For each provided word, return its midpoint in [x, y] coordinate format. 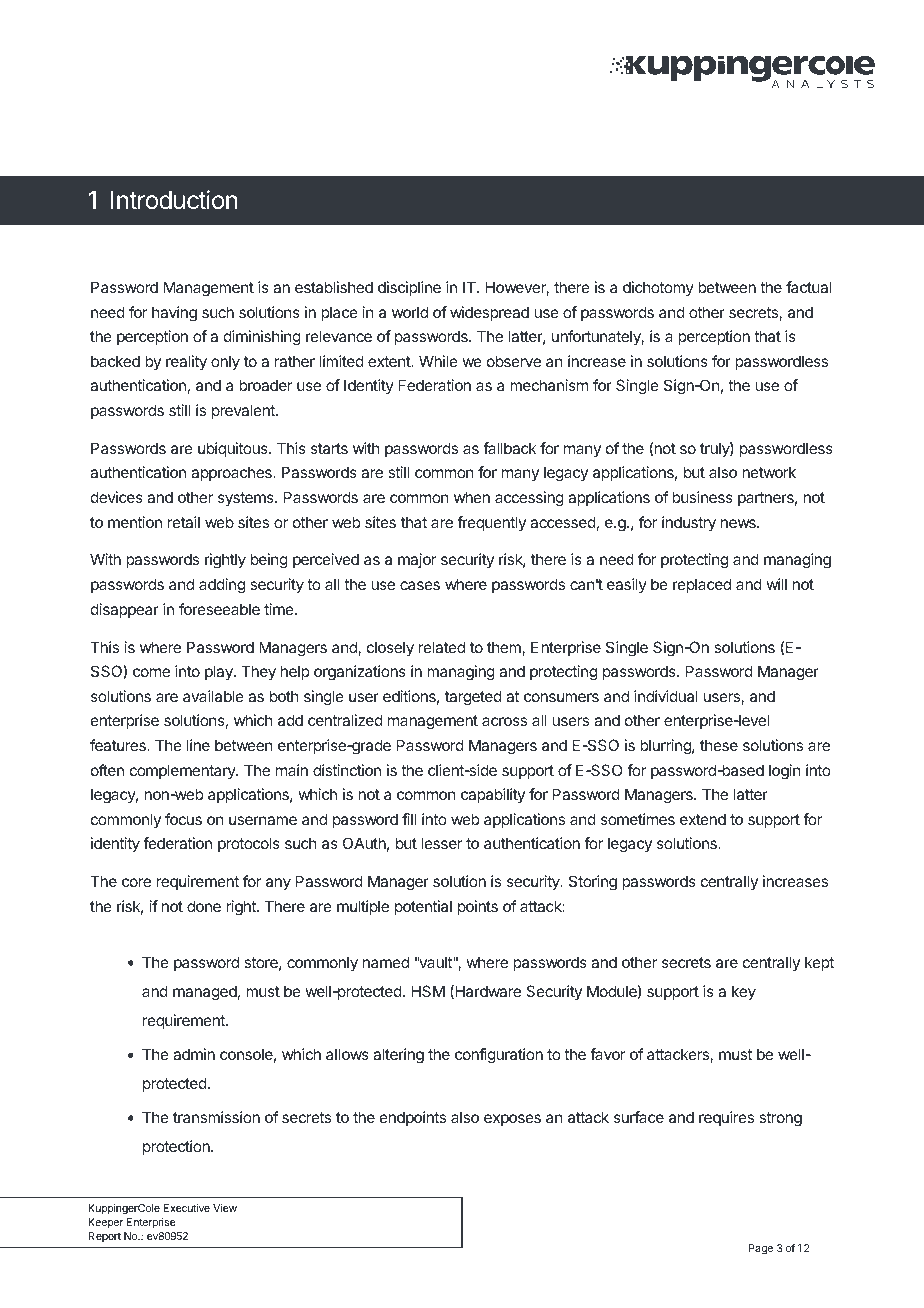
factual [808, 287]
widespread [489, 313]
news [739, 523]
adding [222, 586]
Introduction [174, 200]
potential [423, 907]
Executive [186, 1208]
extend [703, 819]
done [204, 906]
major [417, 560]
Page [761, 1249]
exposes [512, 1120]
